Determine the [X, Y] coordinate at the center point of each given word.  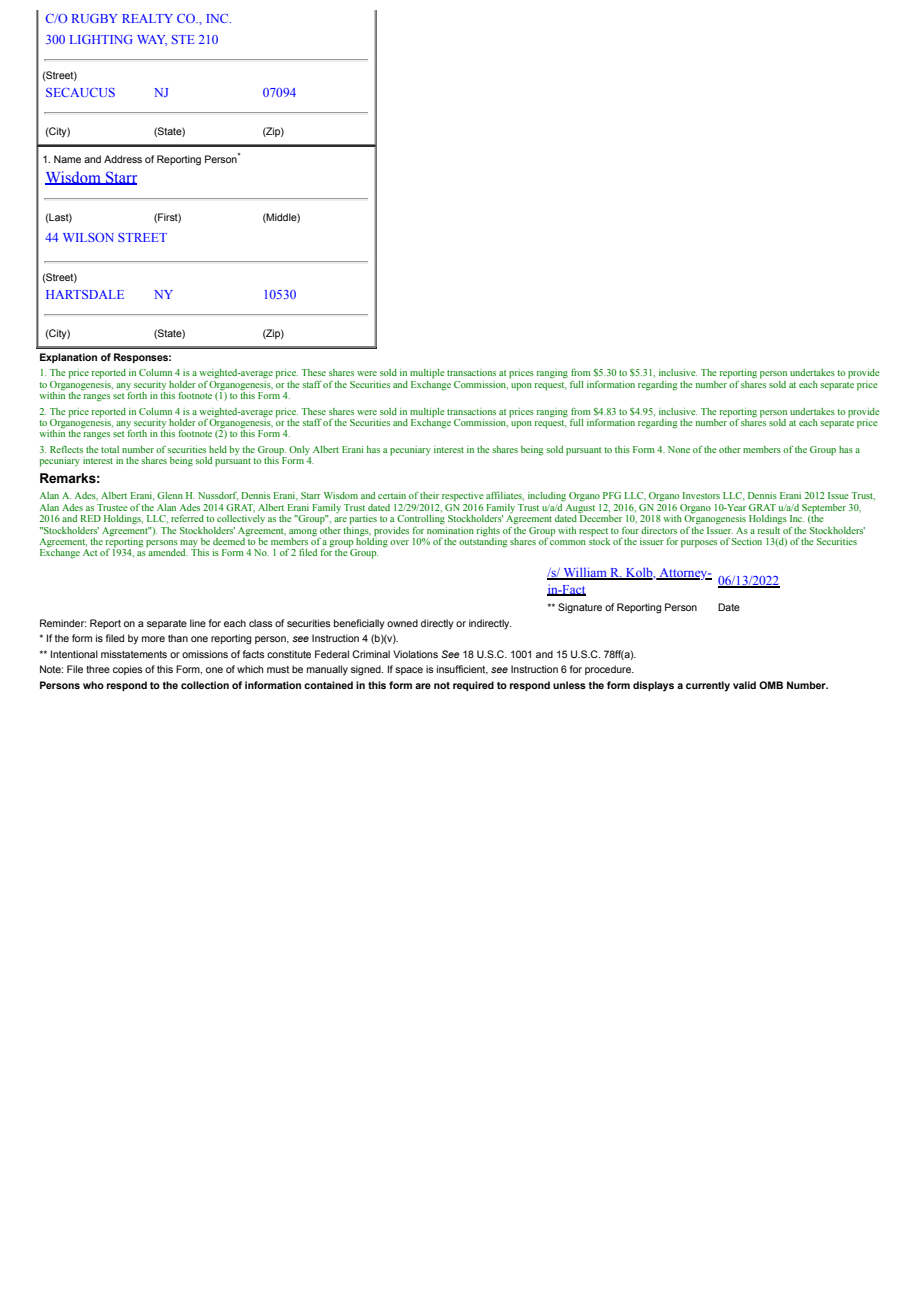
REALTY [147, 18]
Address [123, 159]
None [679, 449]
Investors [701, 495]
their [429, 495]
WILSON [88, 237]
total [110, 449]
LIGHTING [101, 39]
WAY [152, 40]
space [409, 671]
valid [744, 685]
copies [128, 670]
